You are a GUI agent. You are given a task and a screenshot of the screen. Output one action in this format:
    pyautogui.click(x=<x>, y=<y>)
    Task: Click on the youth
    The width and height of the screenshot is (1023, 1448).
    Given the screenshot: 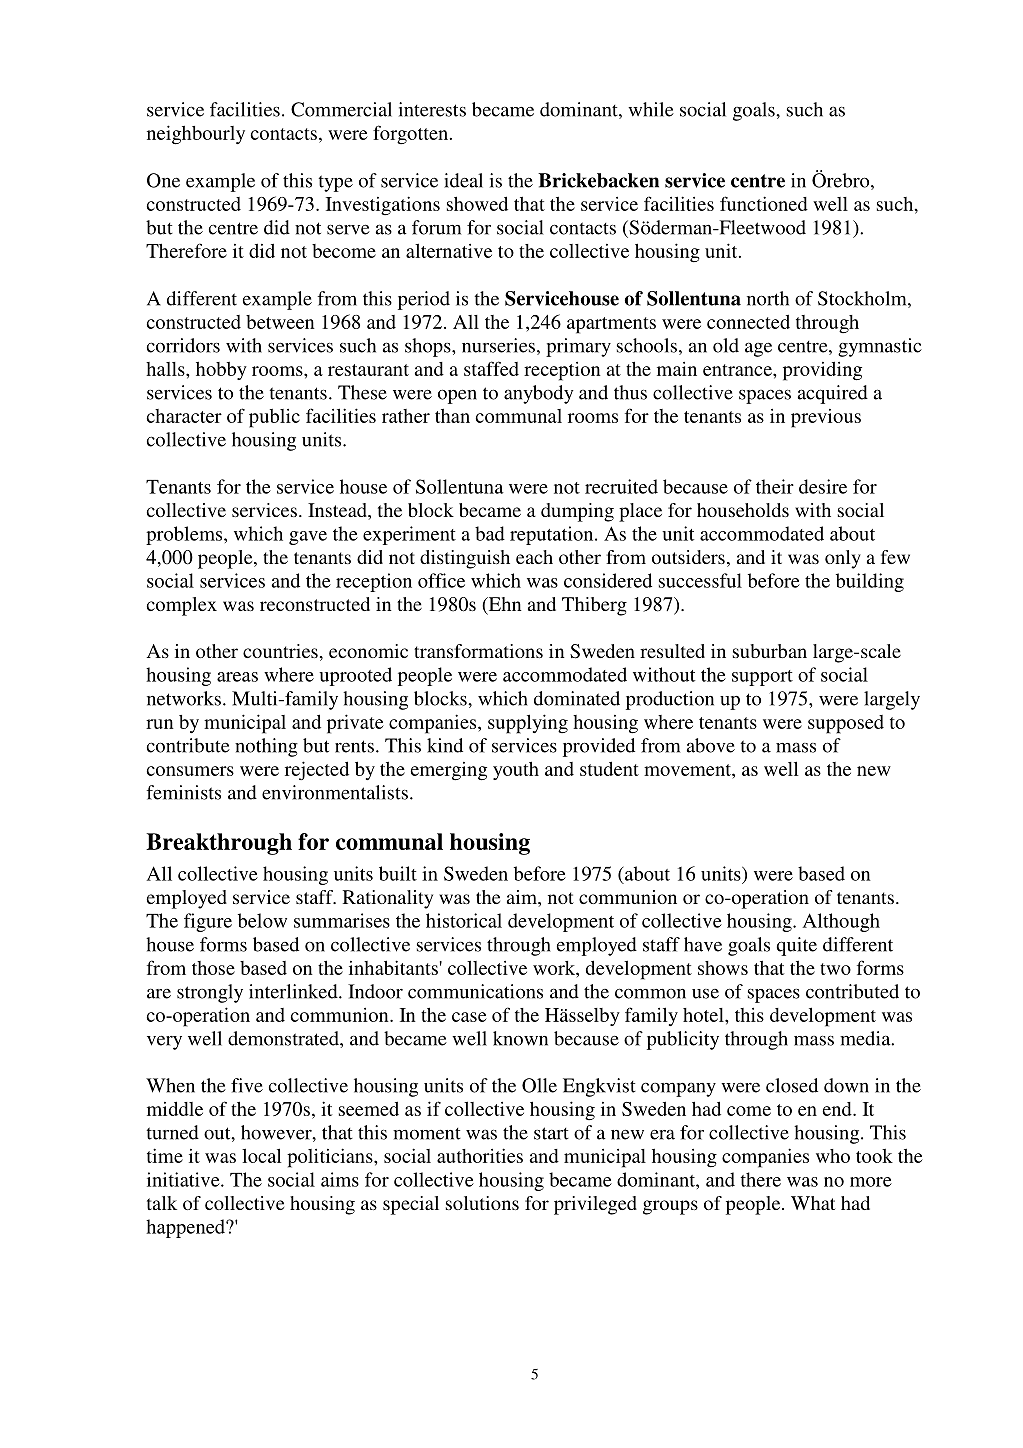 What is the action you would take?
    pyautogui.click(x=516, y=770)
